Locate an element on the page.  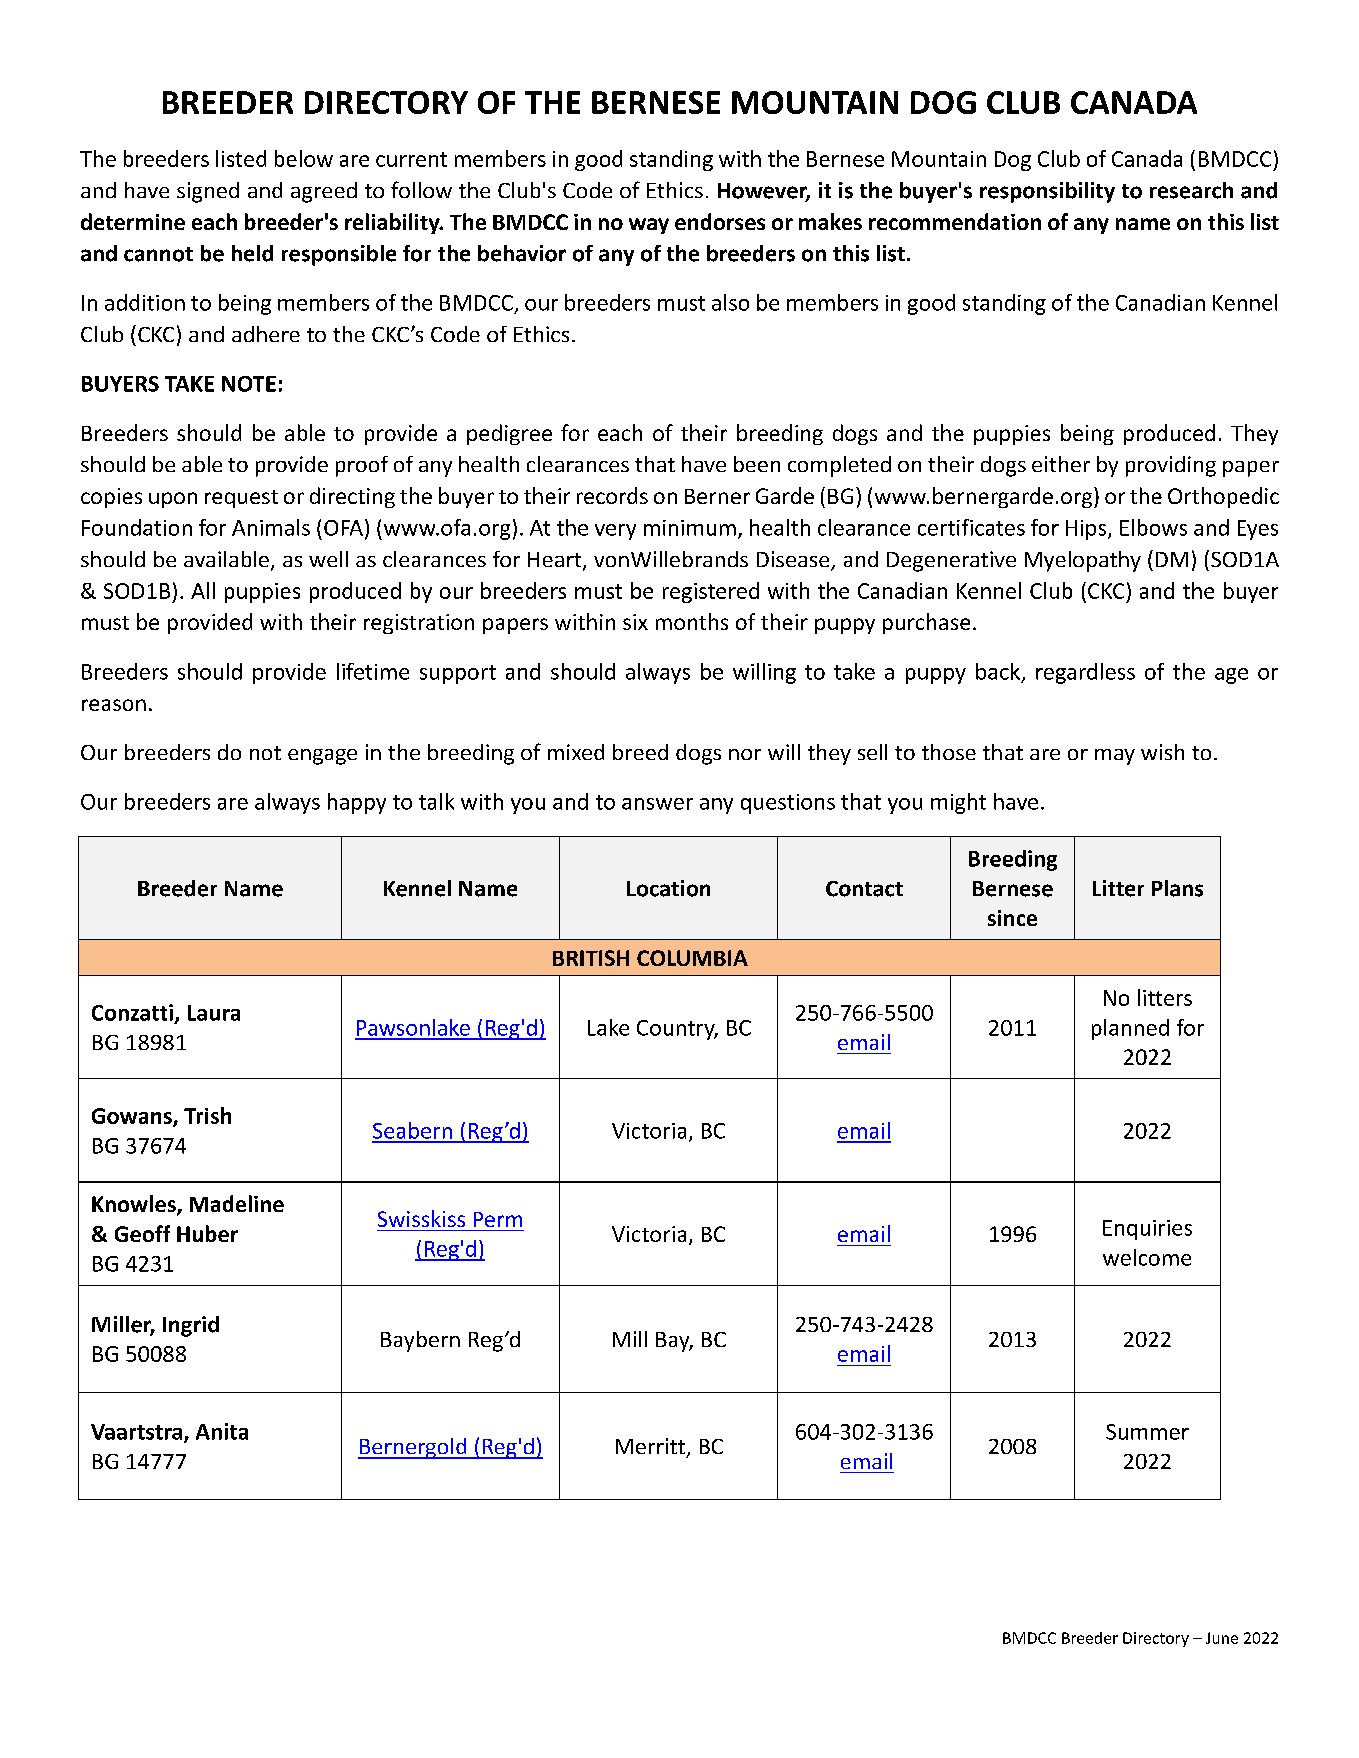
research is located at coordinates (1191, 190).
